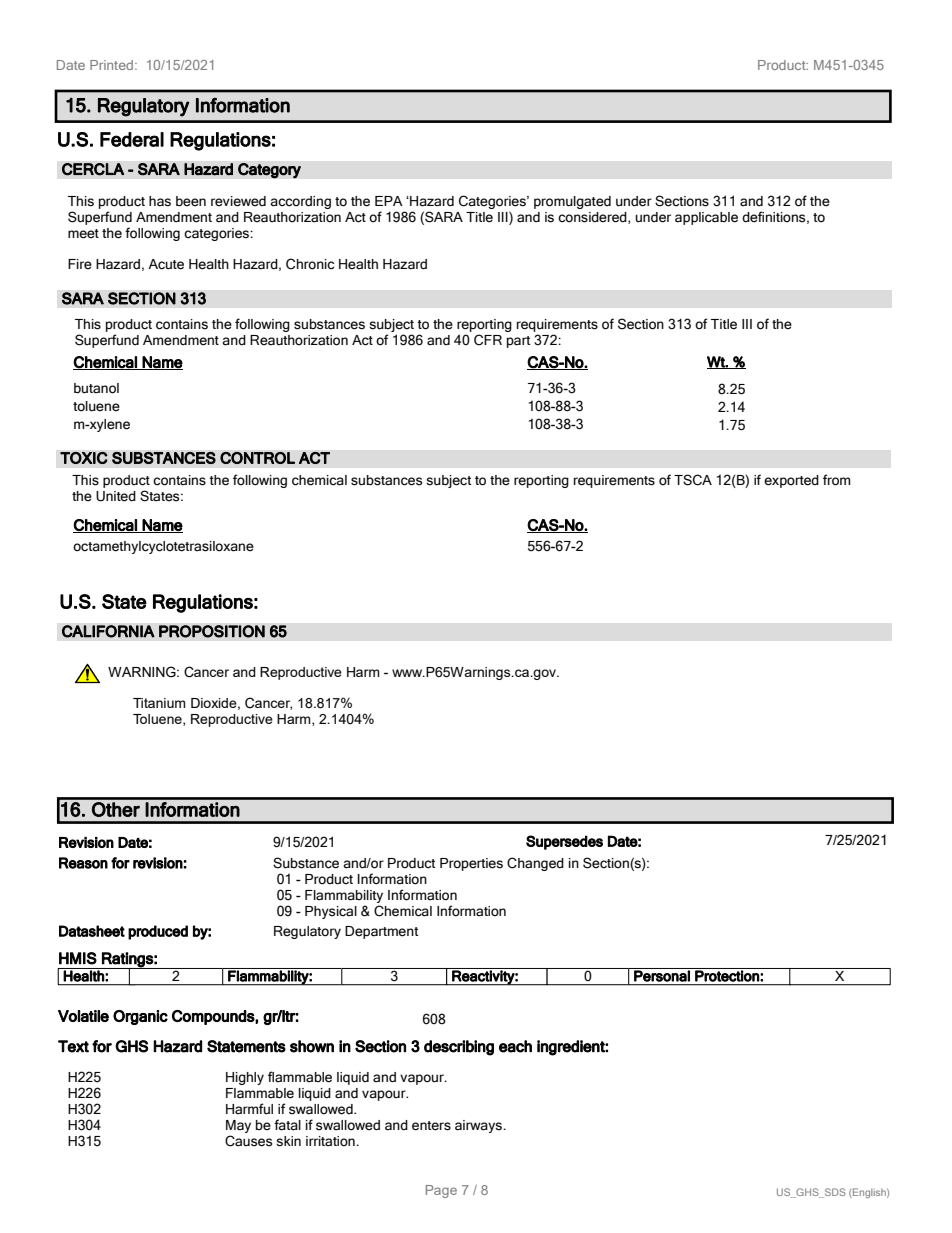  What do you see at coordinates (706, 218) in the page?
I see `applicable` at bounding box center [706, 218].
